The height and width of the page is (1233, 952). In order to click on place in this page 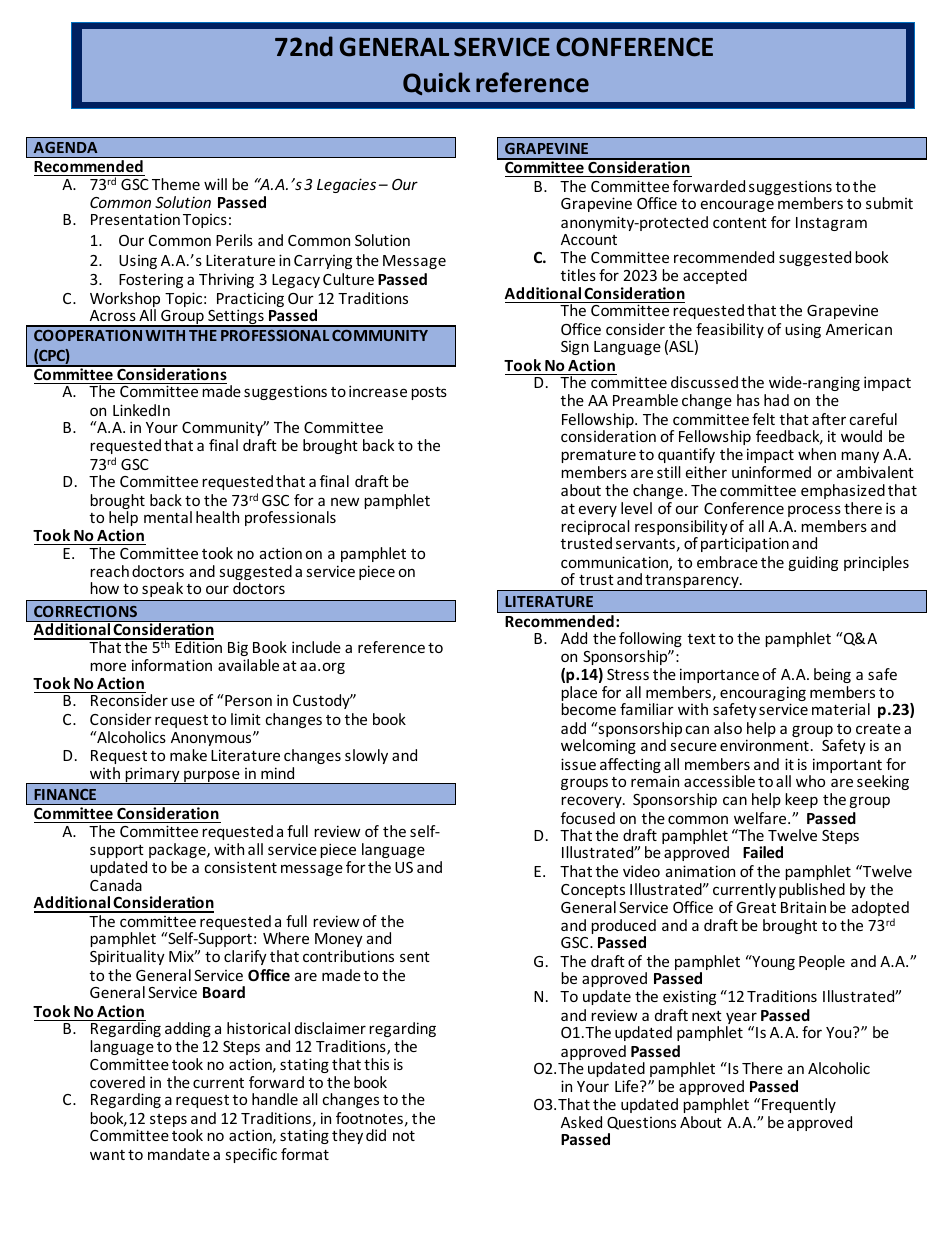, I will do `click(579, 695)`.
